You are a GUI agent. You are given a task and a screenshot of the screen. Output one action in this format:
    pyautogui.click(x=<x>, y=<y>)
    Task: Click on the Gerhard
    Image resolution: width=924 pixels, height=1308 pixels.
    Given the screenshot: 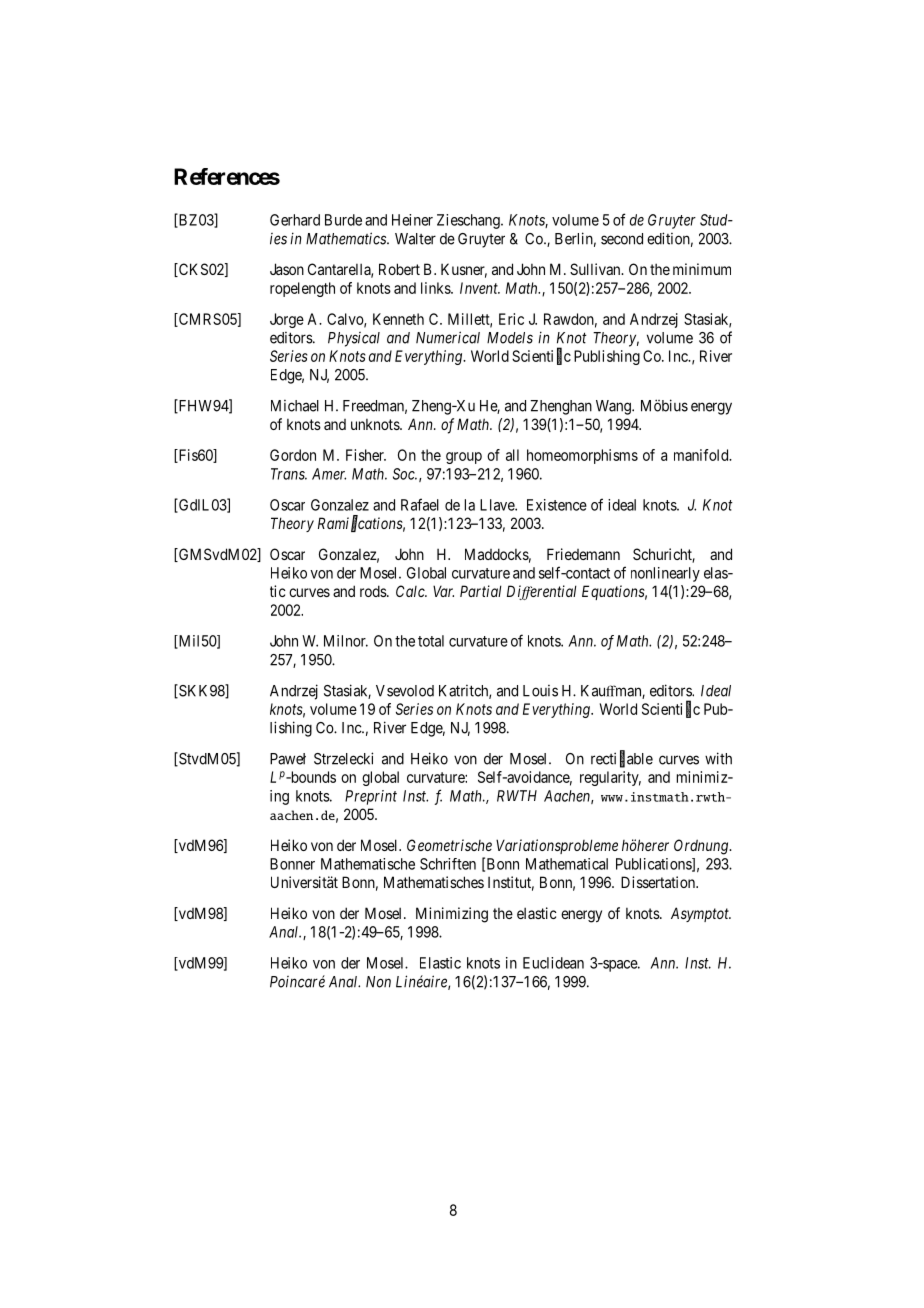 What is the action you would take?
    pyautogui.click(x=295, y=220)
